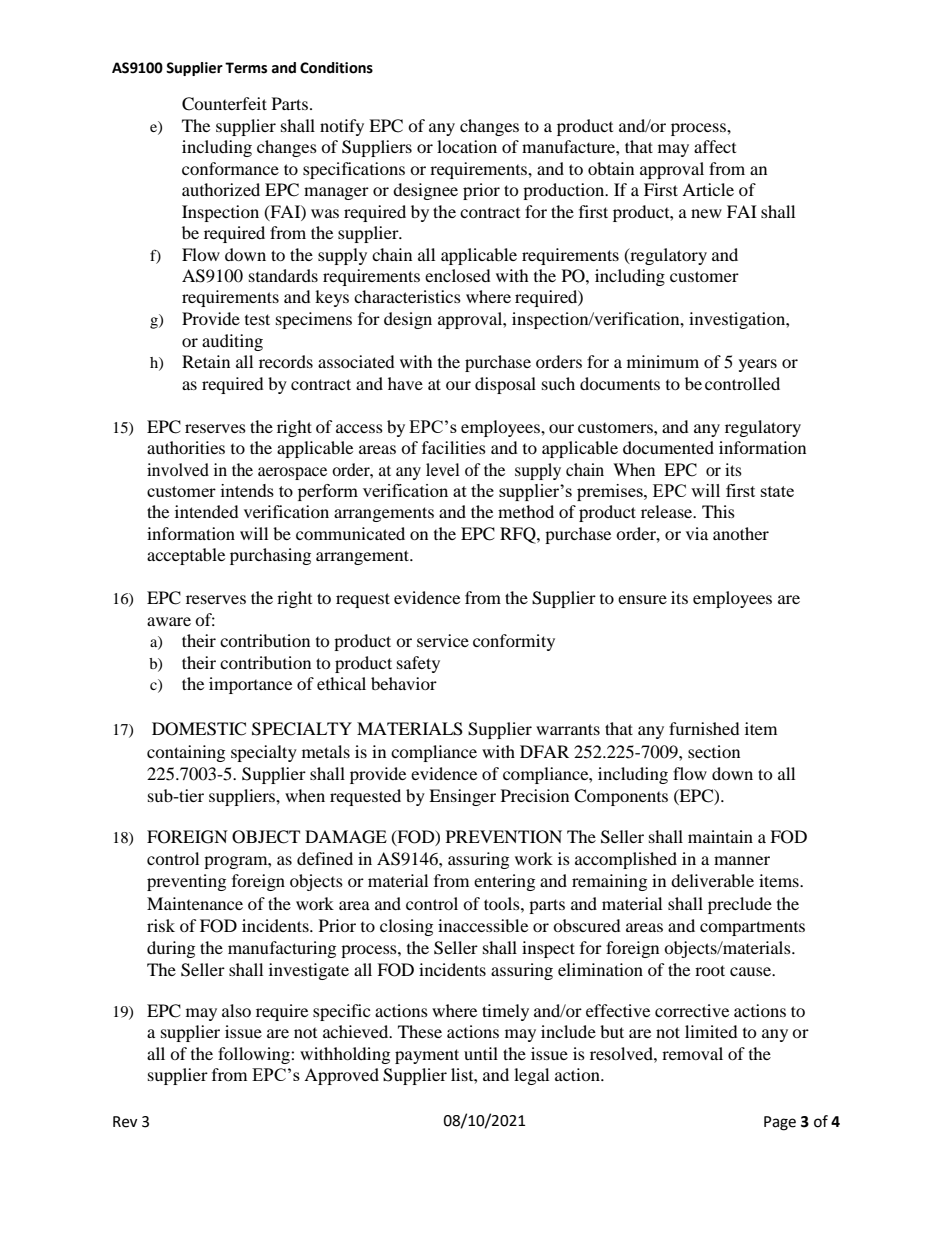  What do you see at coordinates (232, 342) in the document?
I see `auditing` at bounding box center [232, 342].
